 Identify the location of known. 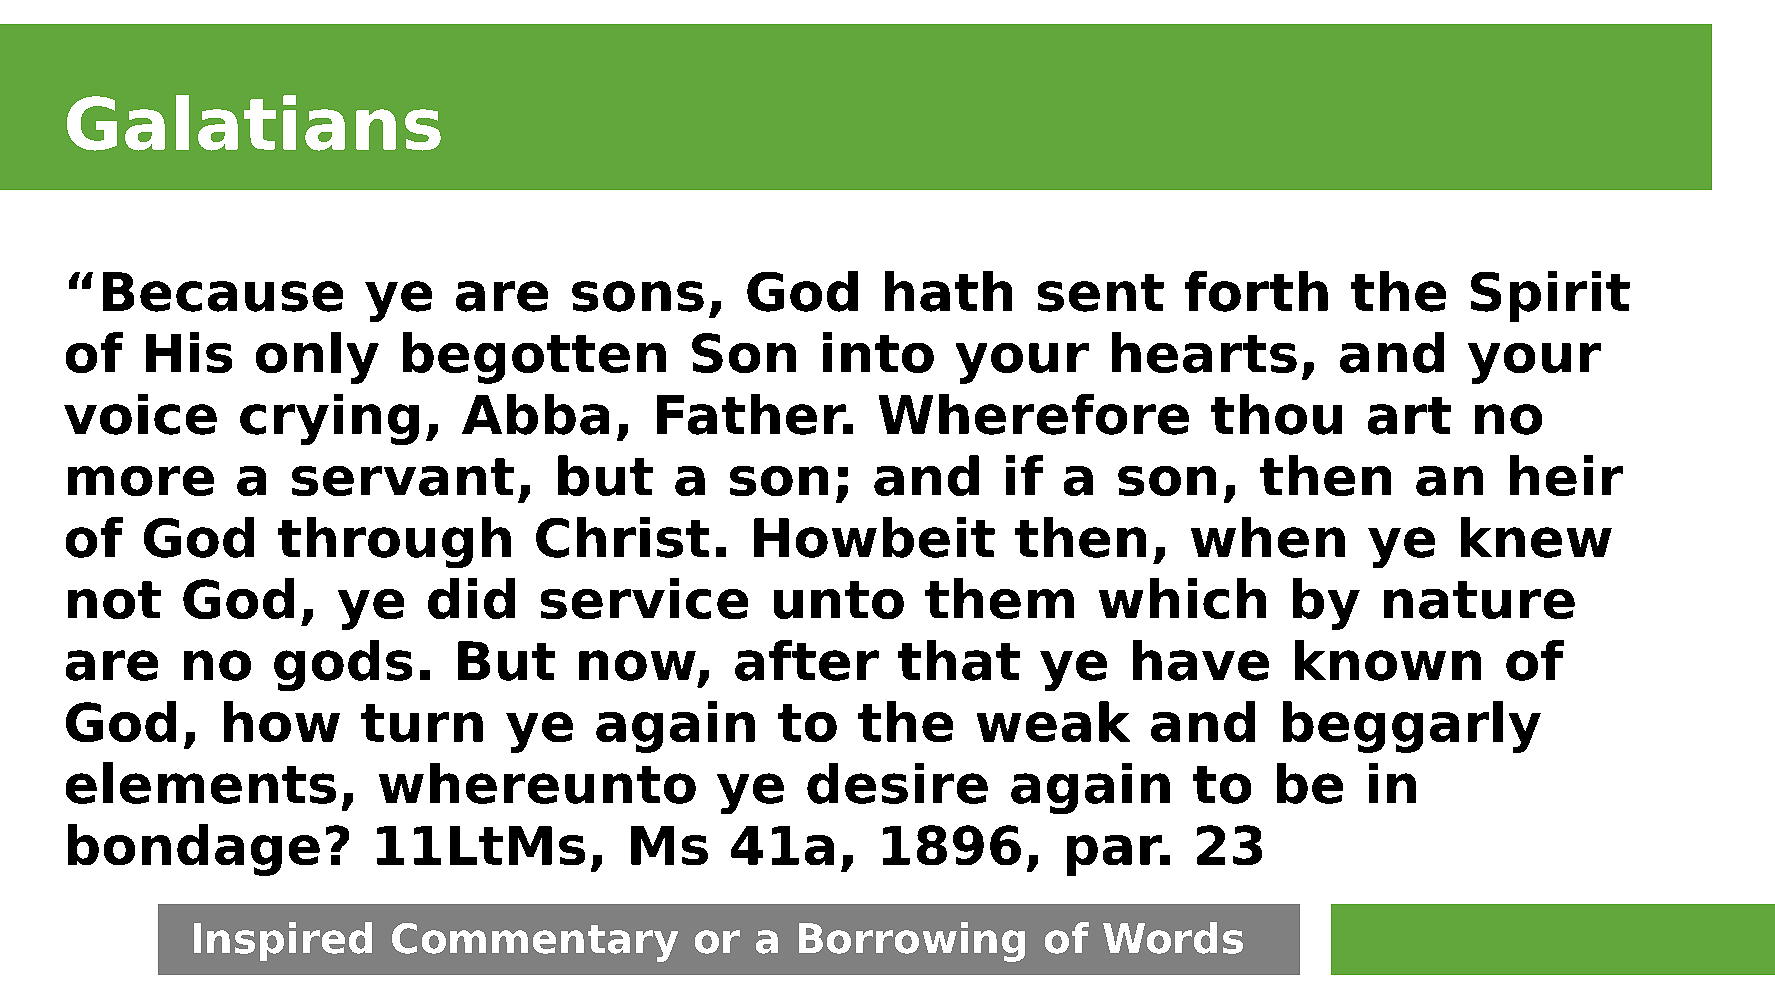
(1388, 660).
